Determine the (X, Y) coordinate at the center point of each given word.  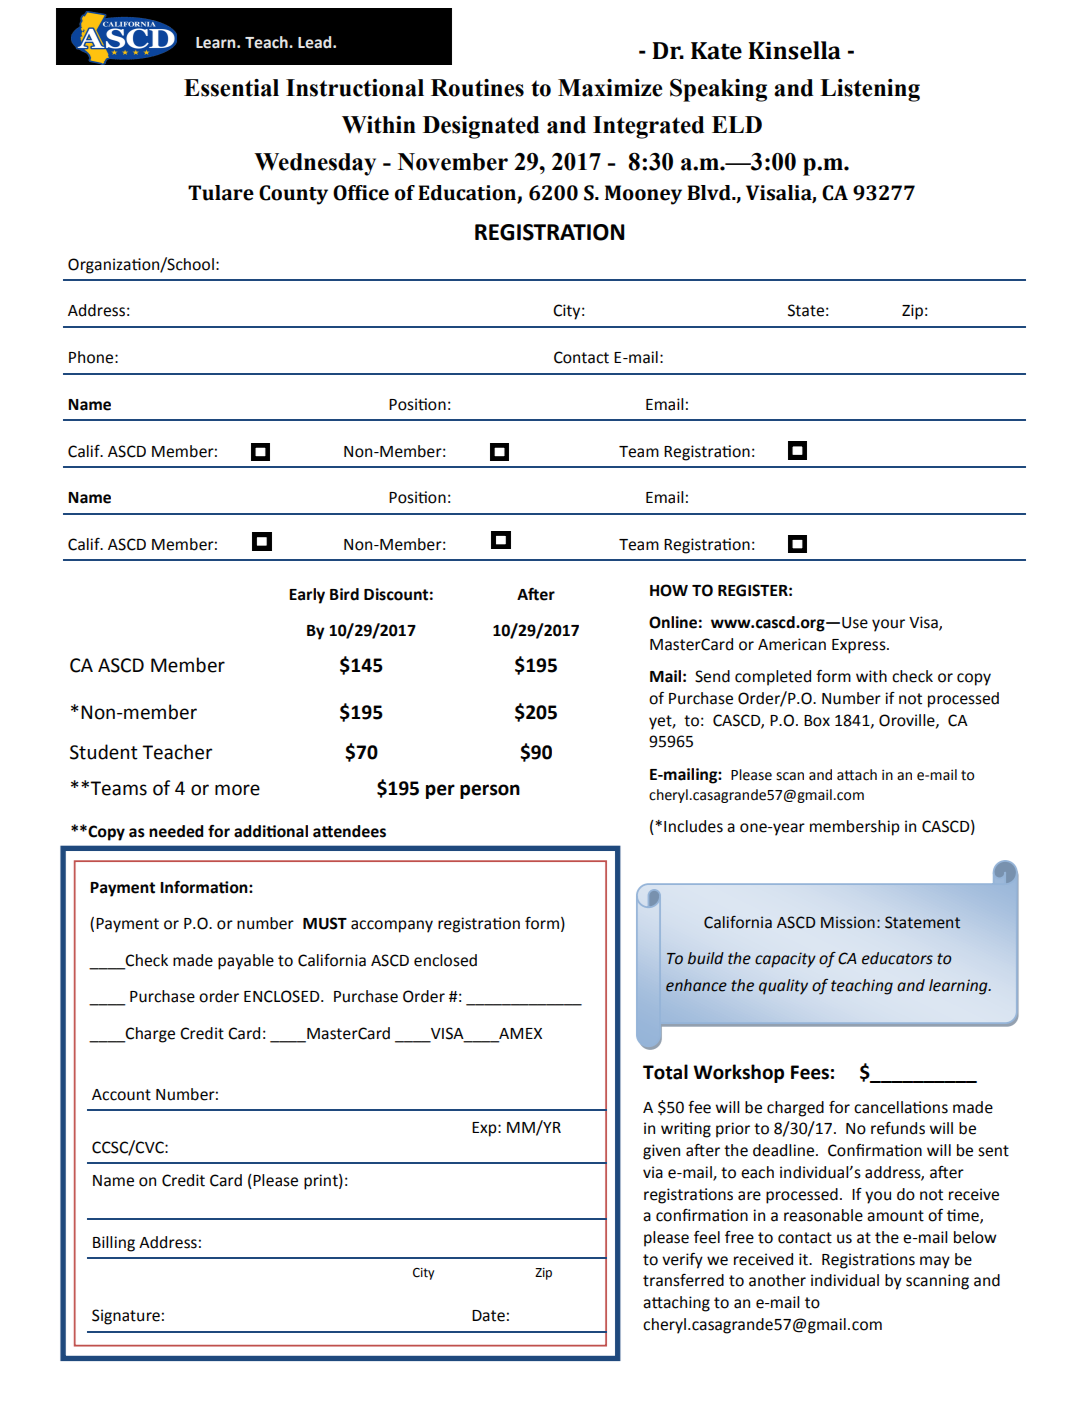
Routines (477, 88)
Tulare (221, 193)
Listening (870, 90)
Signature (126, 1317)
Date (488, 1316)
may (935, 1262)
